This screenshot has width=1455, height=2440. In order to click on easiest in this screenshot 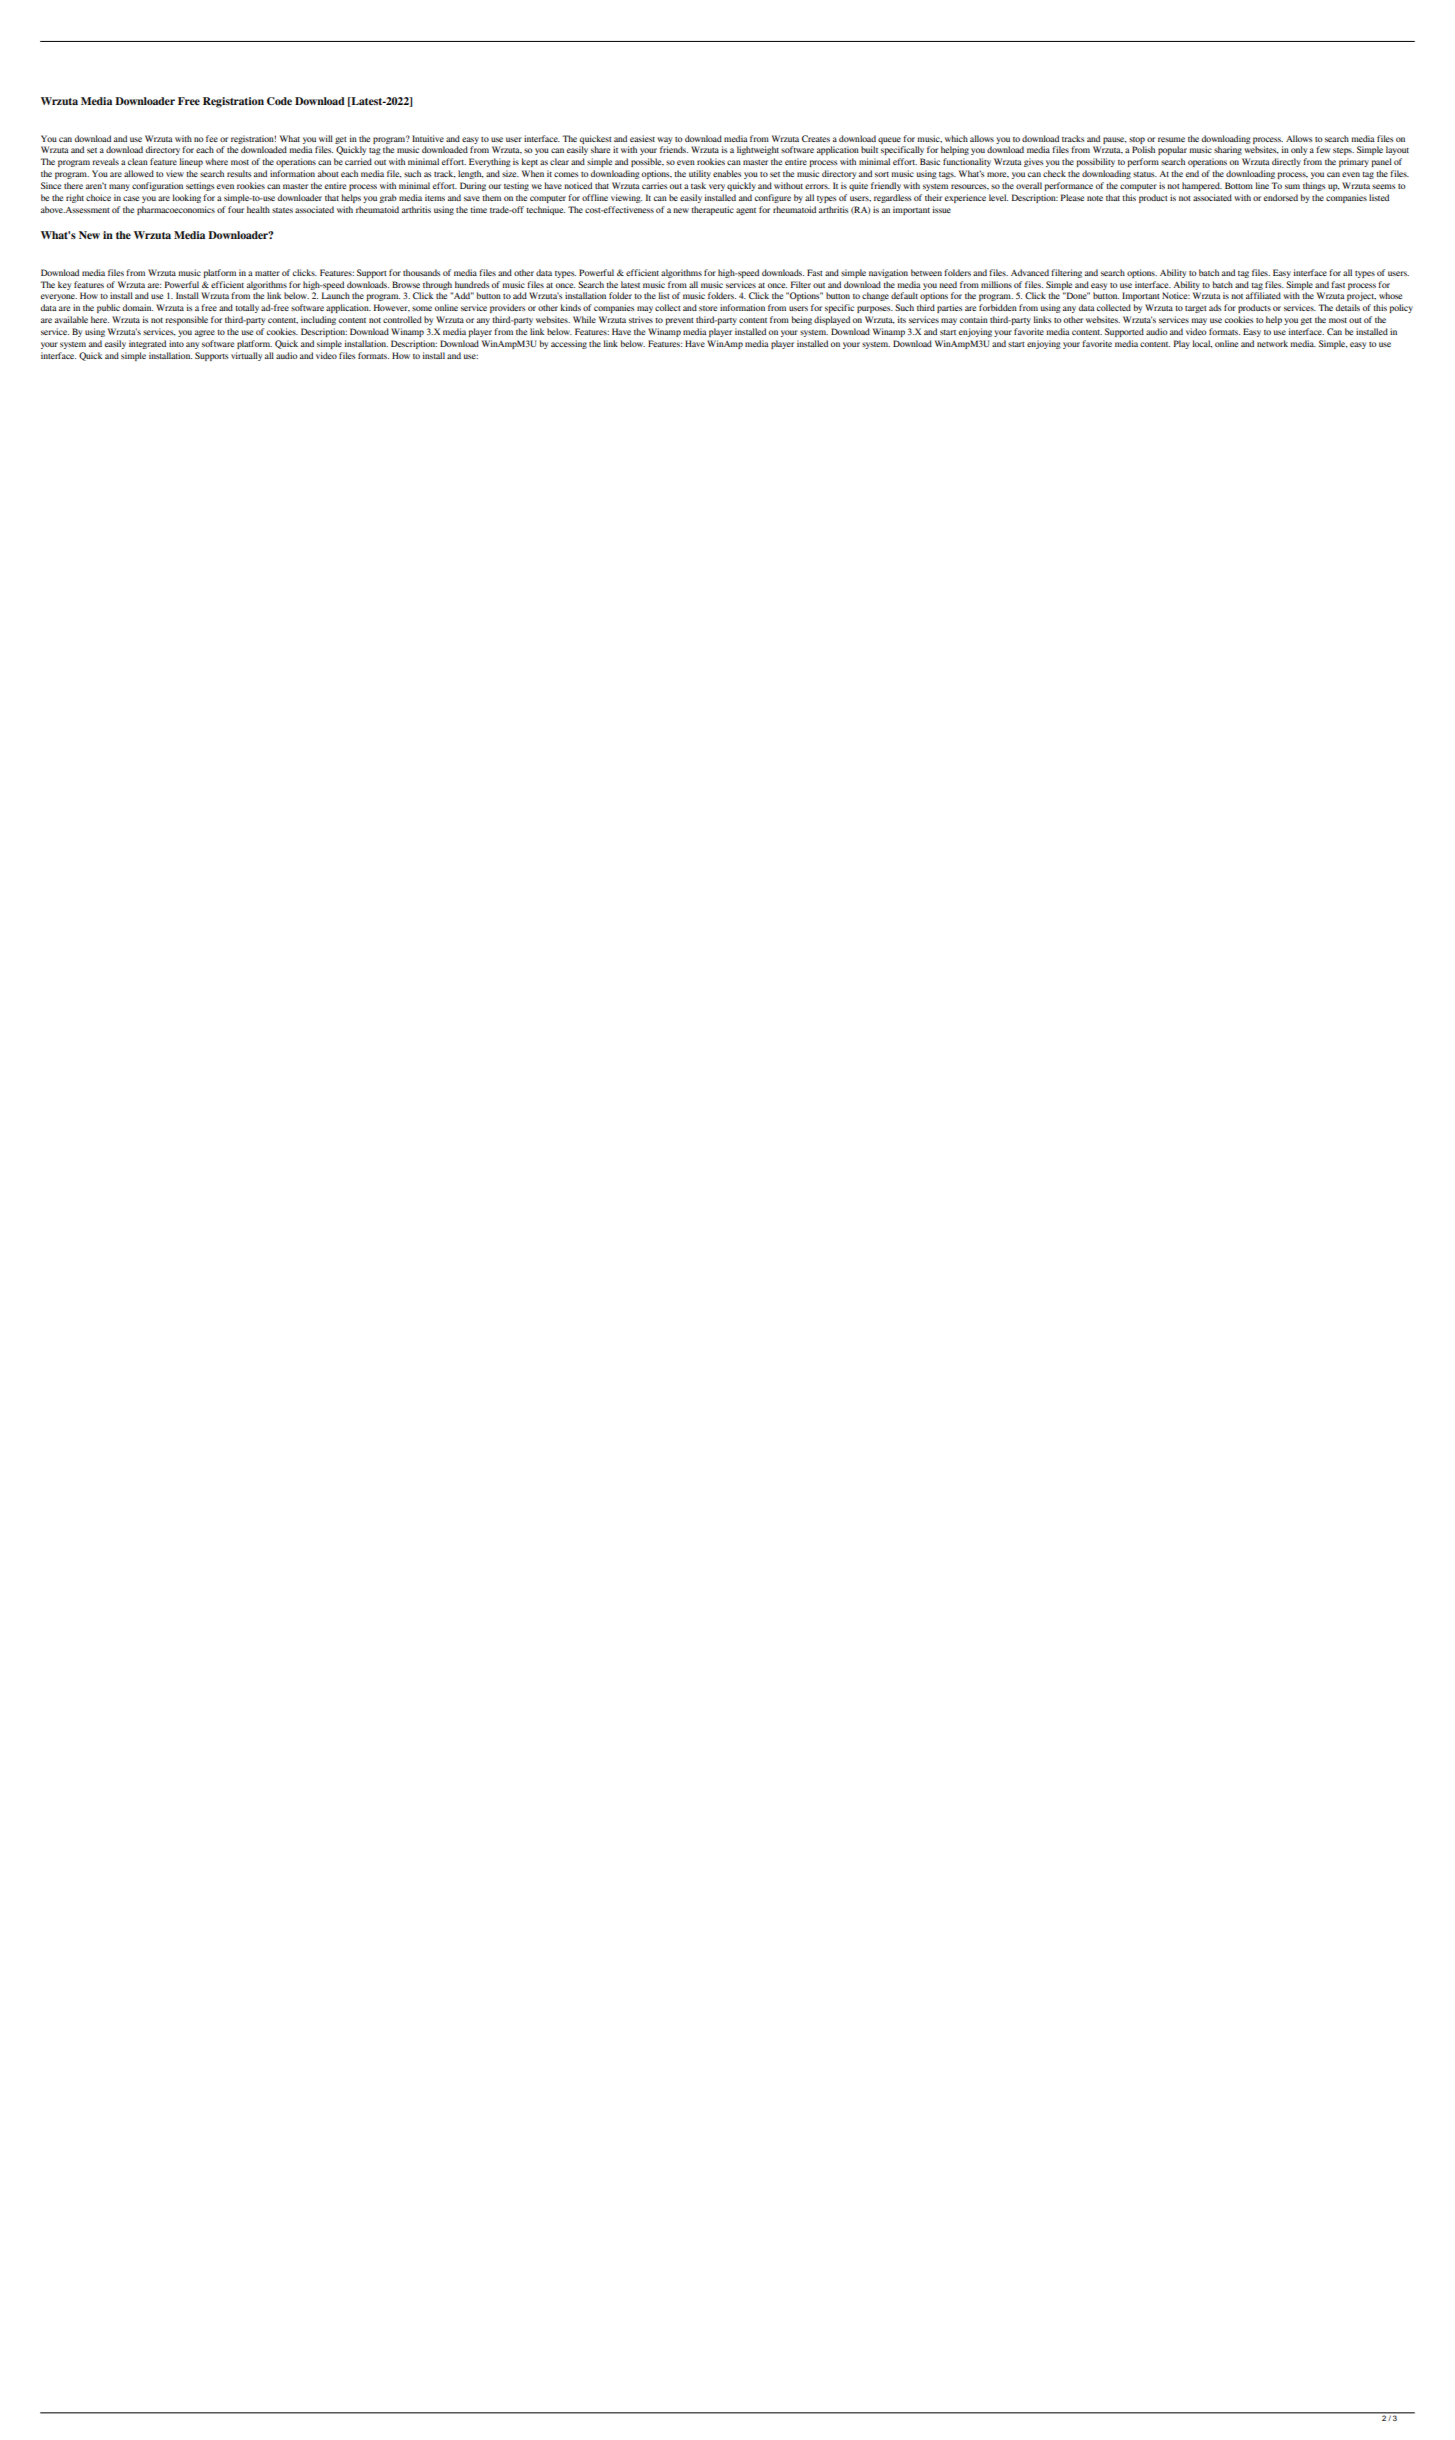, I will do `click(642, 138)`.
